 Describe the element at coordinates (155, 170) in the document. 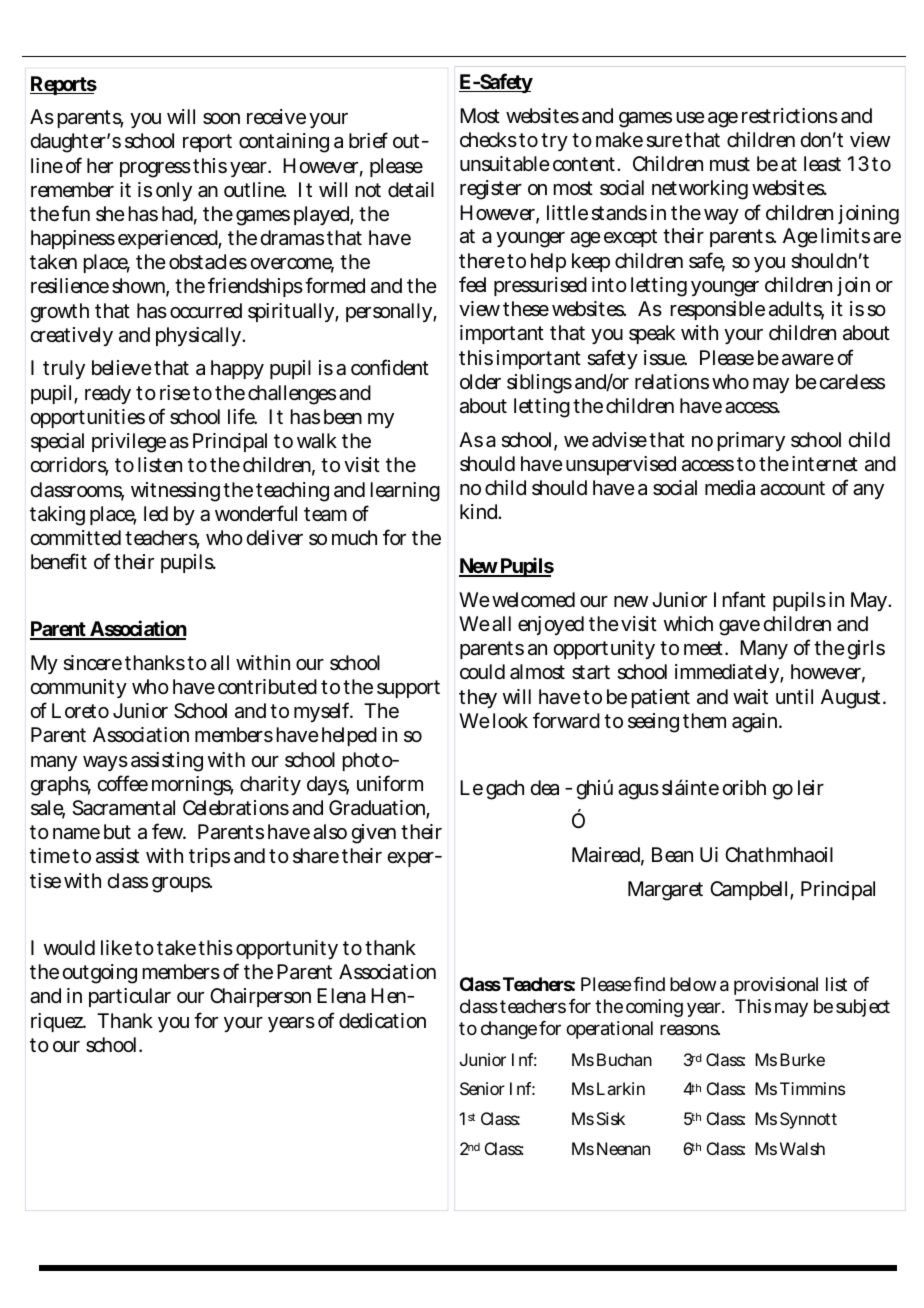

I see `progress` at that location.
